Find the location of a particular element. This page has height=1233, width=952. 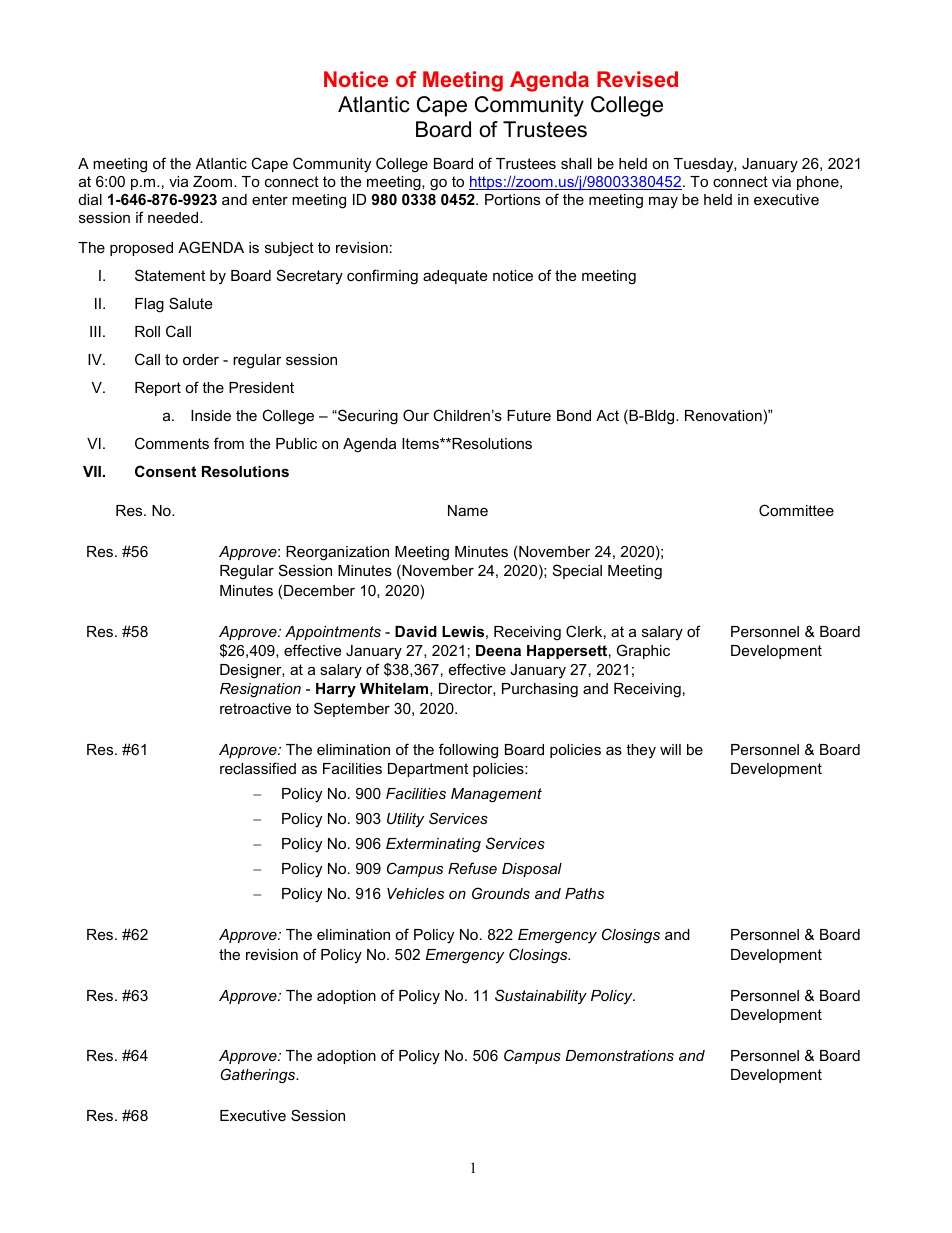

Utility is located at coordinates (405, 820).
